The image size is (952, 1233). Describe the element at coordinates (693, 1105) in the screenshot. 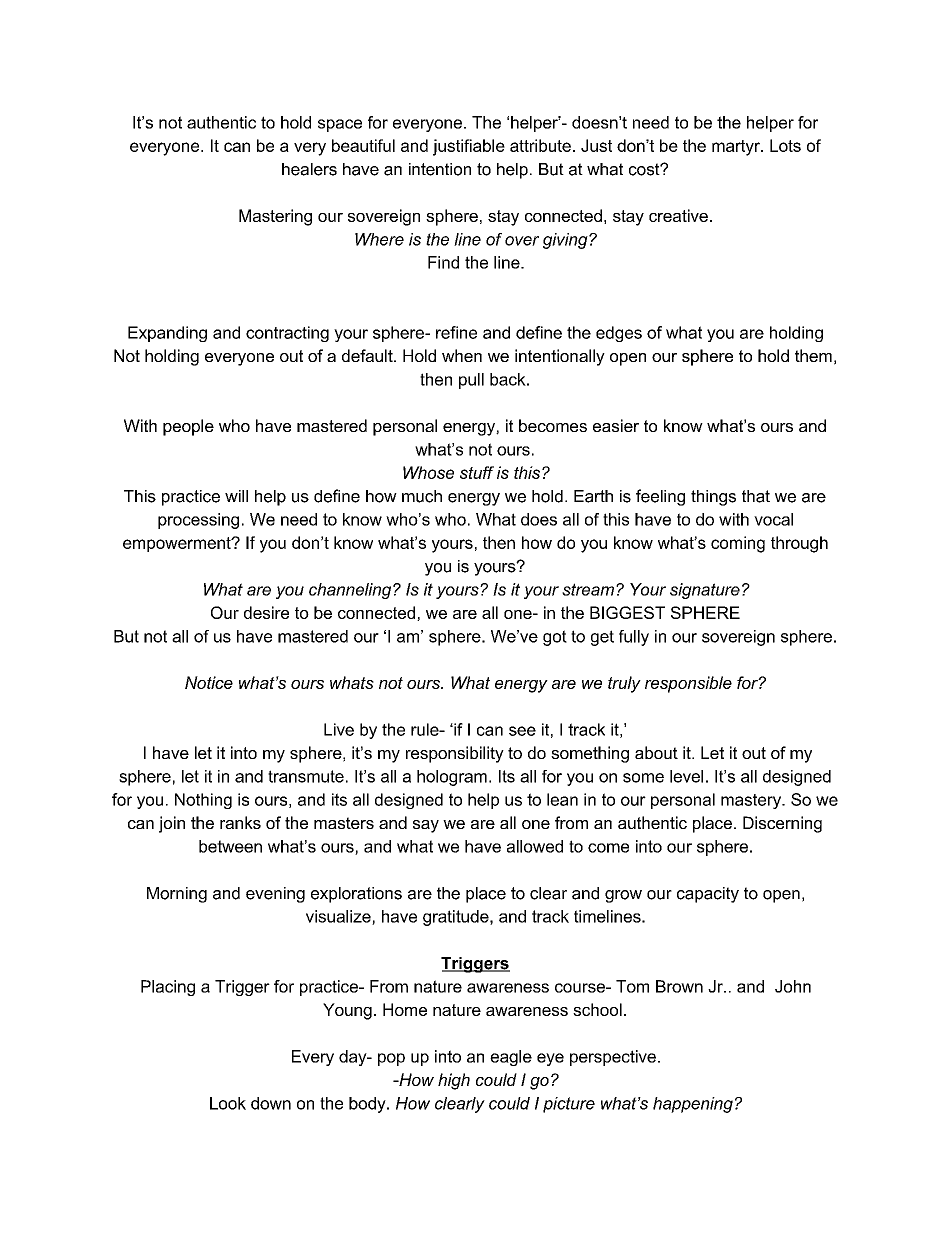

I see `happening` at that location.
